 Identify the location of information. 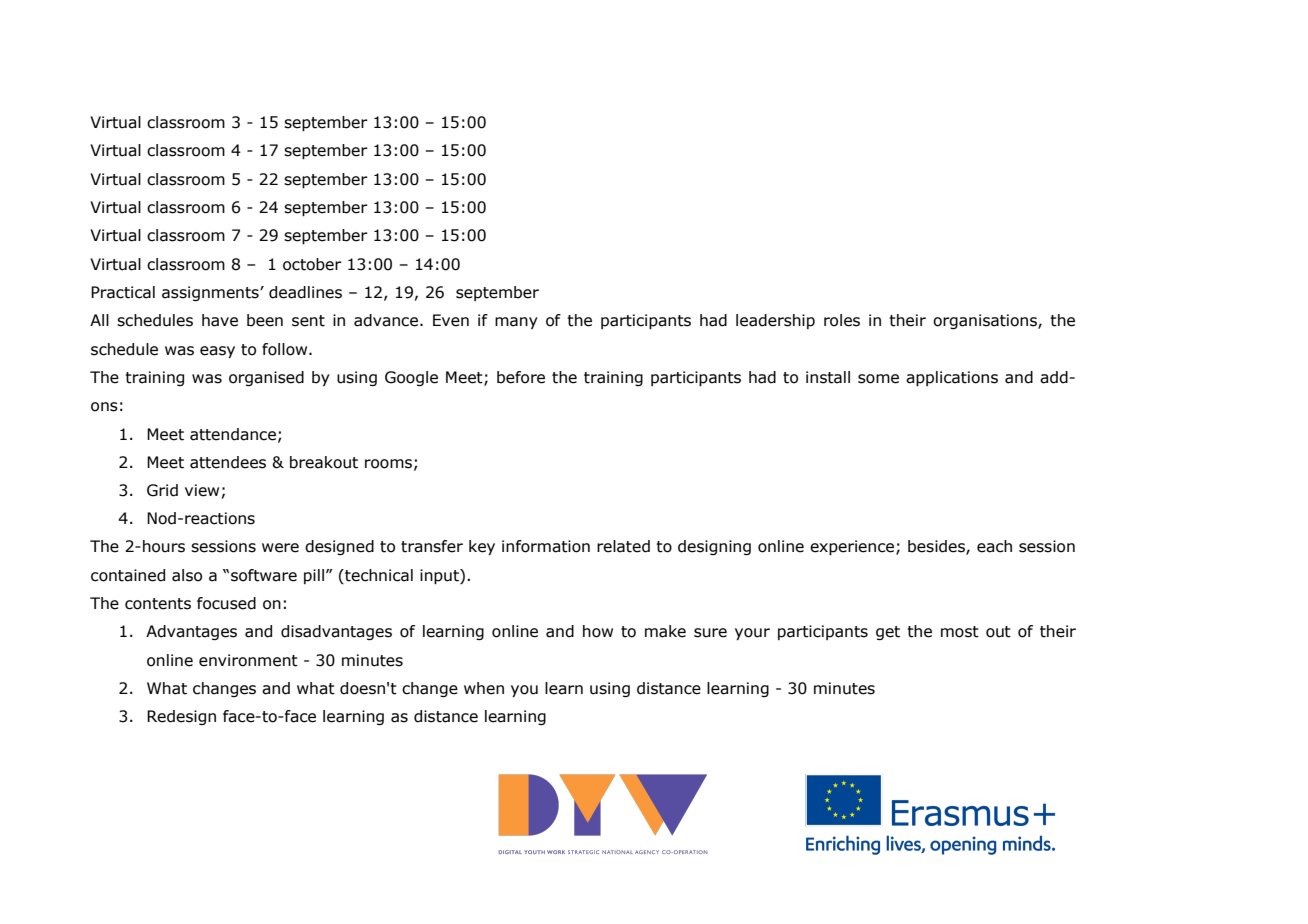
(546, 546).
